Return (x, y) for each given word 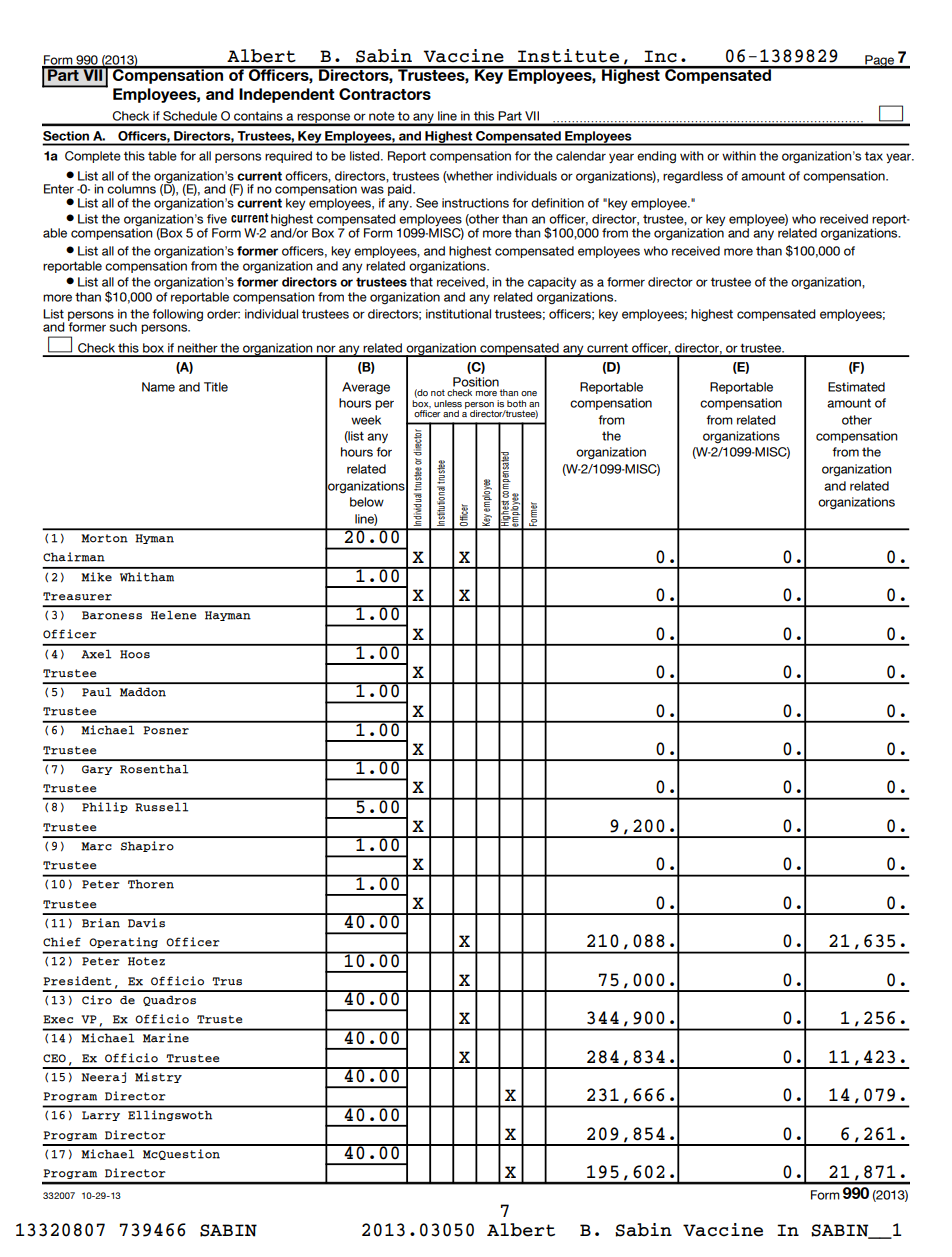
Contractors (385, 94)
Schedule (190, 116)
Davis (146, 923)
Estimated (856, 387)
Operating (124, 942)
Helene (173, 615)
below (367, 502)
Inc (661, 56)
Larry (101, 1116)
